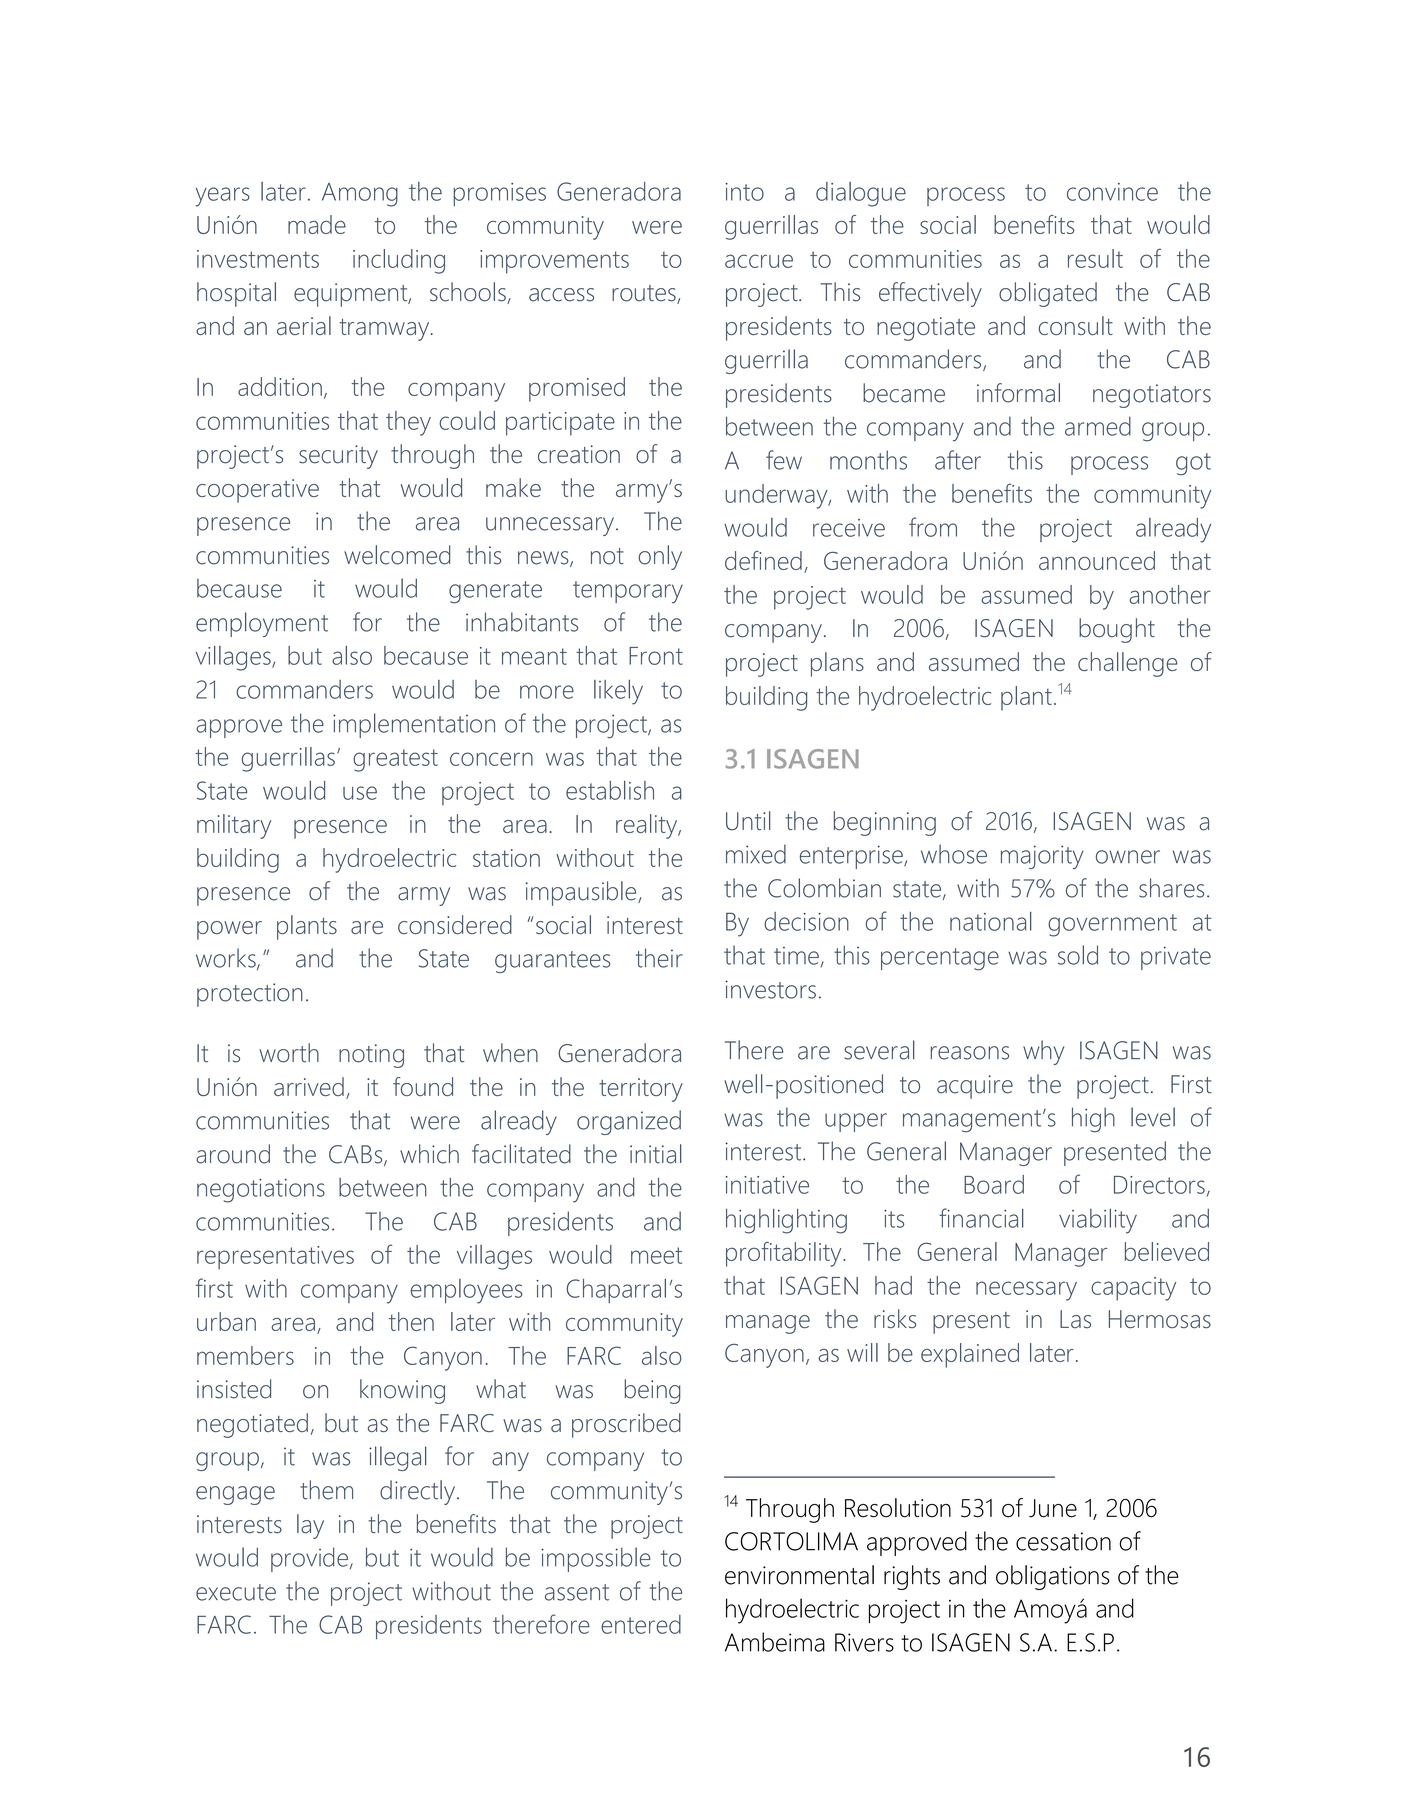  Describe the element at coordinates (311, 1559) in the screenshot. I see `provide` at that location.
